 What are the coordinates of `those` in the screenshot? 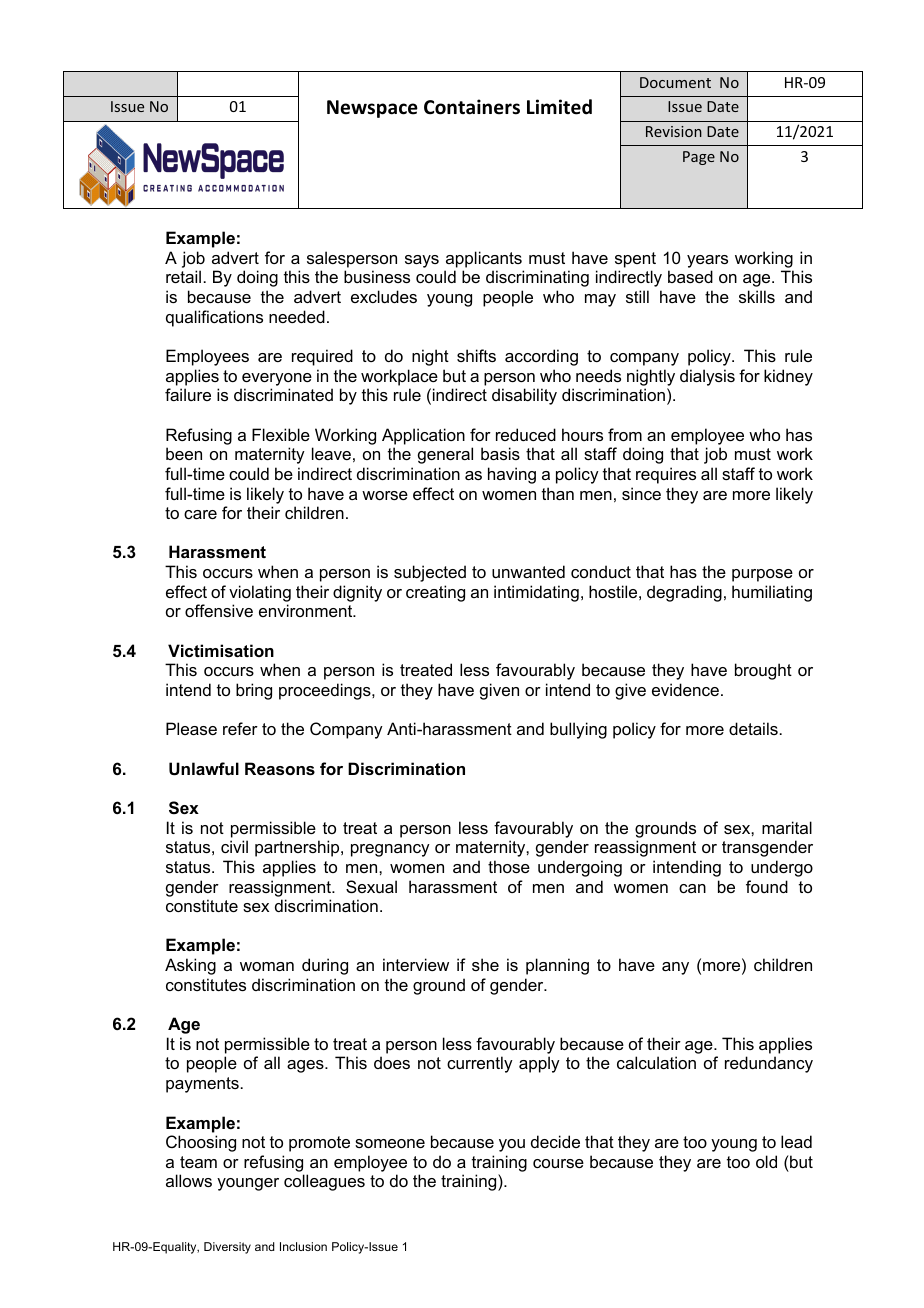 It's located at (509, 866).
